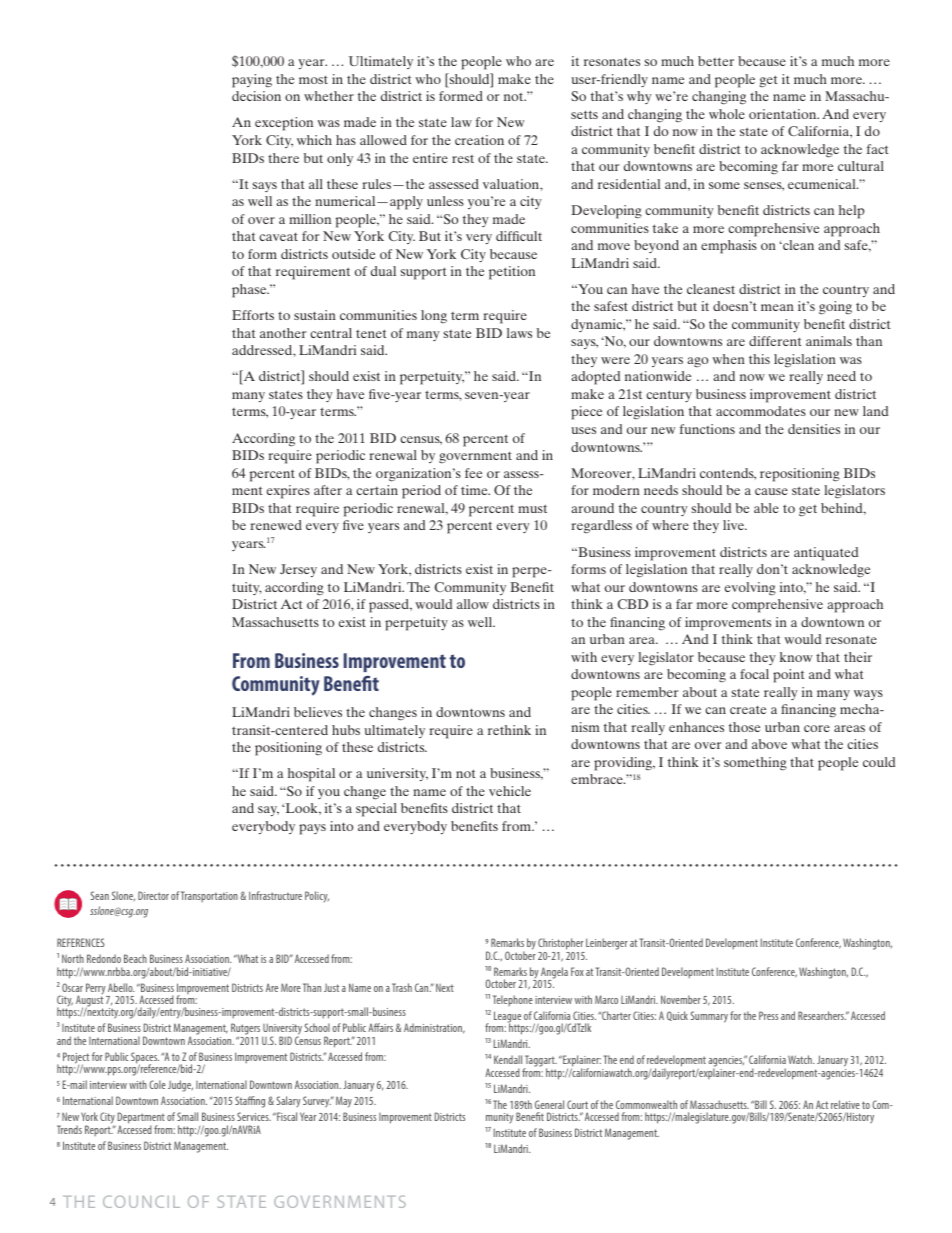 Image resolution: width=952 pixels, height=1233 pixels. I want to click on creation, so click(479, 140).
